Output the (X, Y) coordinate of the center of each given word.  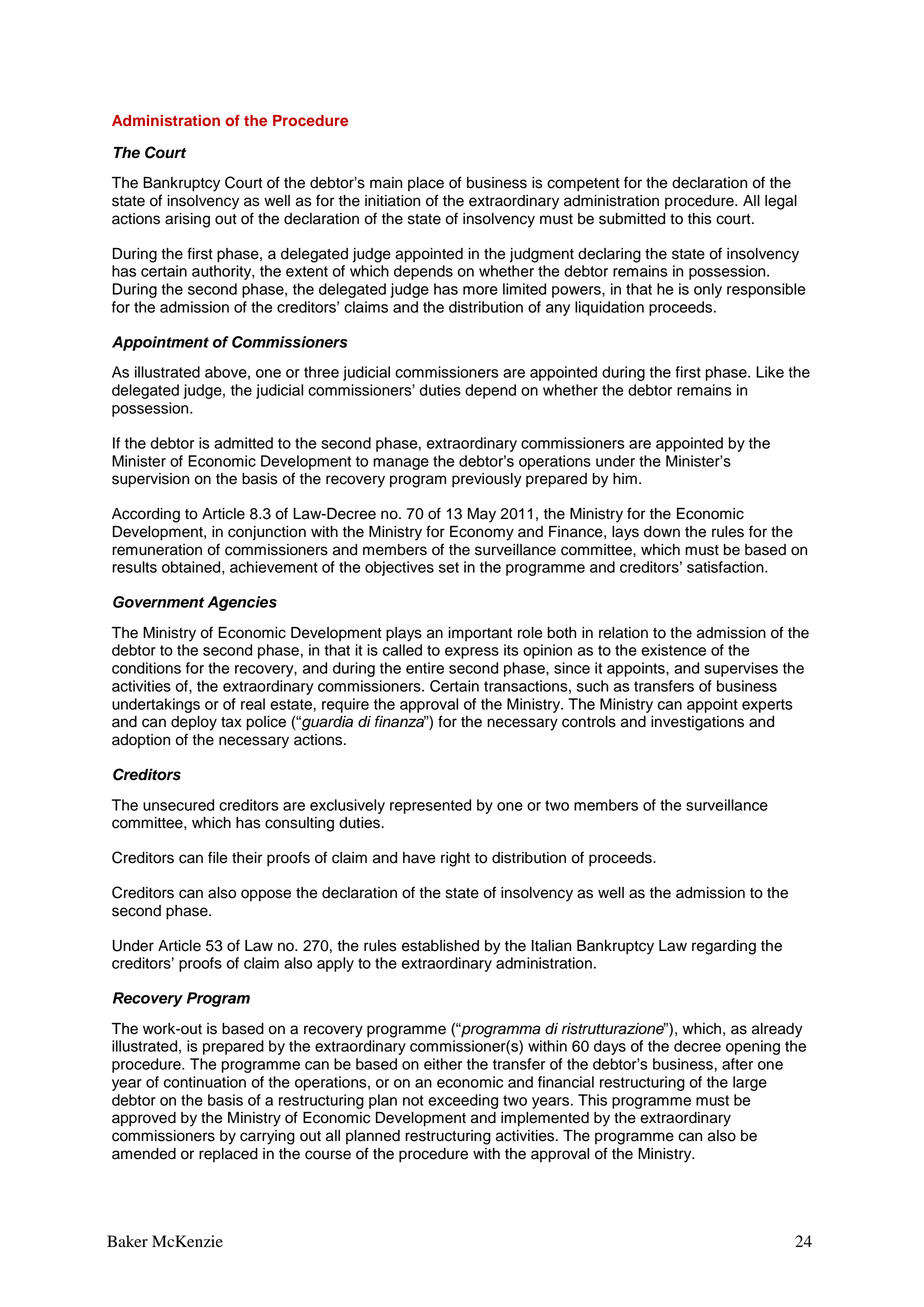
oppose (266, 895)
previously (487, 480)
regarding (724, 947)
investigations (697, 723)
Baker (127, 1241)
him (625, 478)
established (440, 946)
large (750, 1083)
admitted (243, 443)
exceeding (463, 1101)
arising (187, 220)
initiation (392, 201)
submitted (632, 219)
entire (425, 668)
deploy (194, 723)
